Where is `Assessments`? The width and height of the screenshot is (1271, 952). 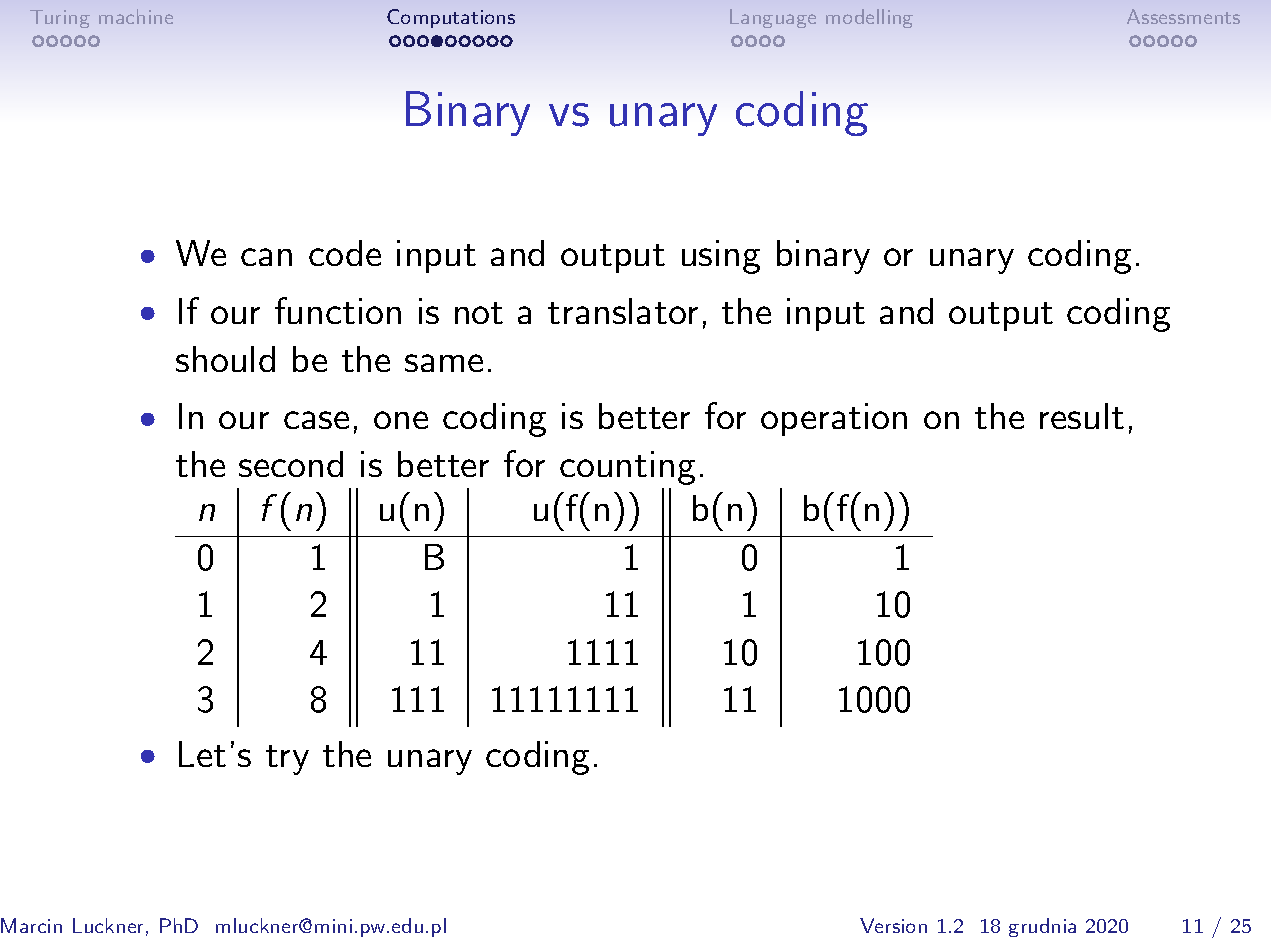 Assessments is located at coordinates (1183, 16).
